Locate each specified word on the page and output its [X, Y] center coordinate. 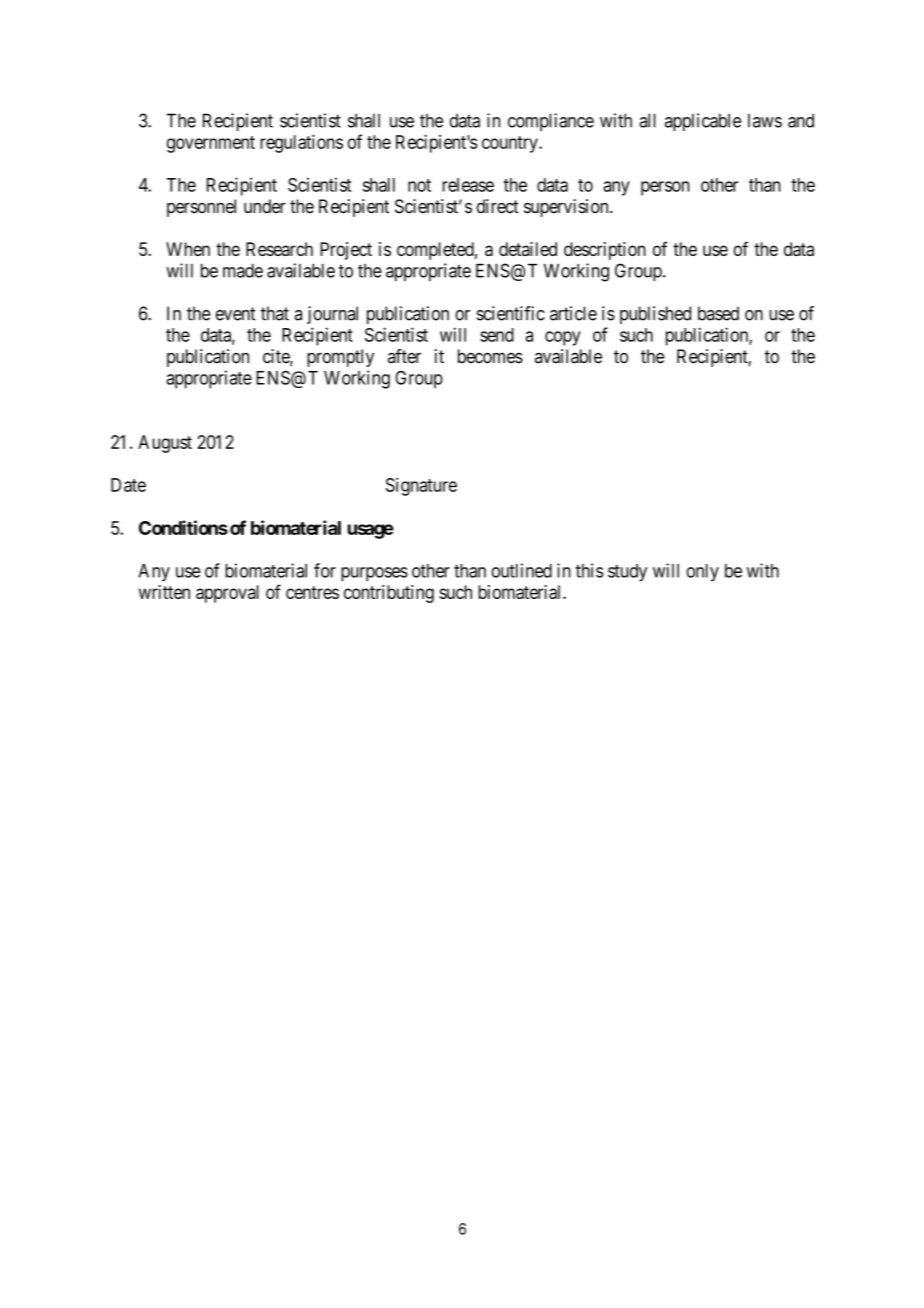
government [211, 144]
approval [227, 594]
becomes [490, 356]
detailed [528, 249]
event [236, 314]
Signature [421, 486]
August [165, 444]
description [605, 251]
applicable [703, 122]
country [511, 144]
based [718, 313]
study [627, 573]
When [188, 249]
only [702, 573]
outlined [521, 570]
